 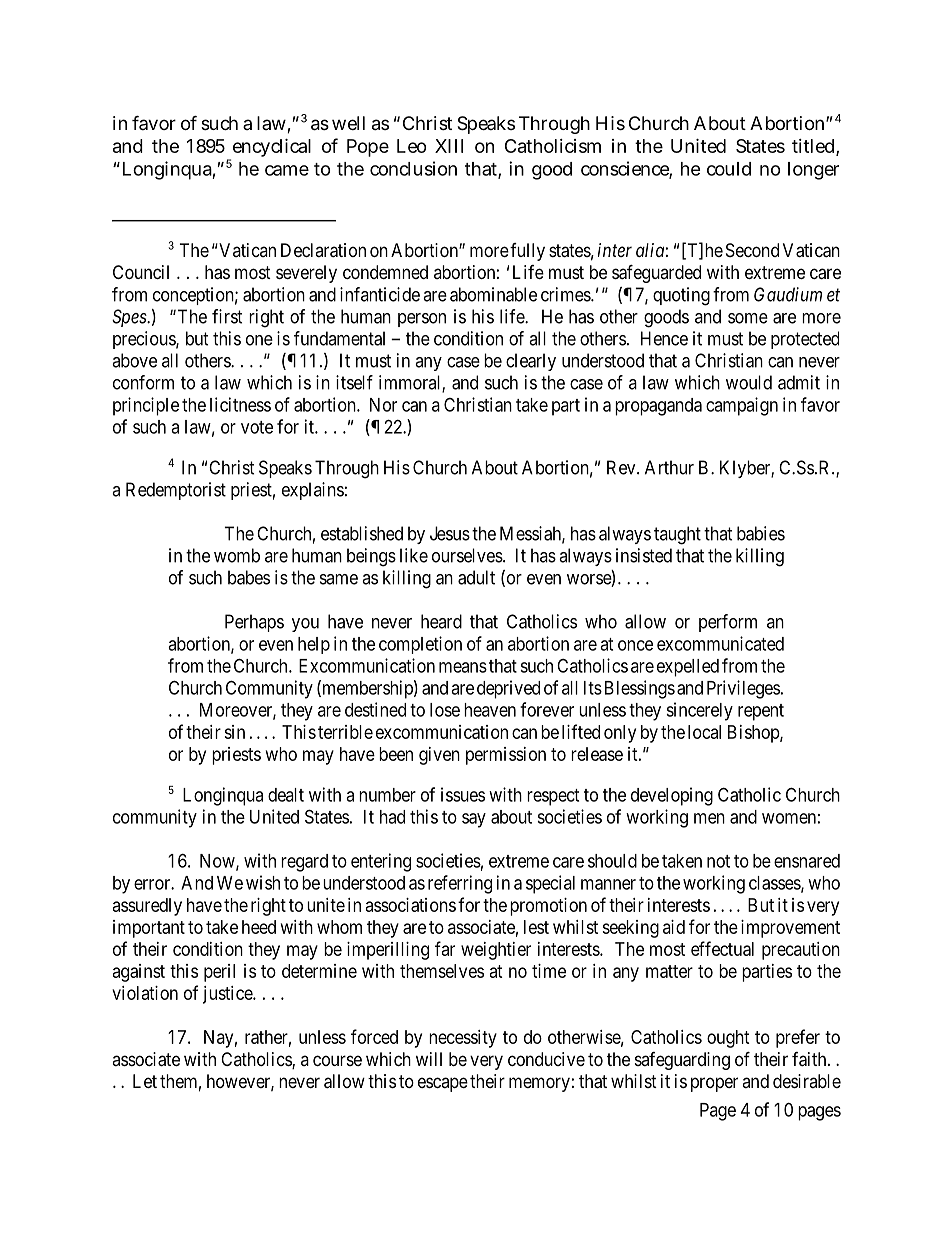 What do you see at coordinates (270, 149) in the image?
I see `encyclical` at bounding box center [270, 149].
